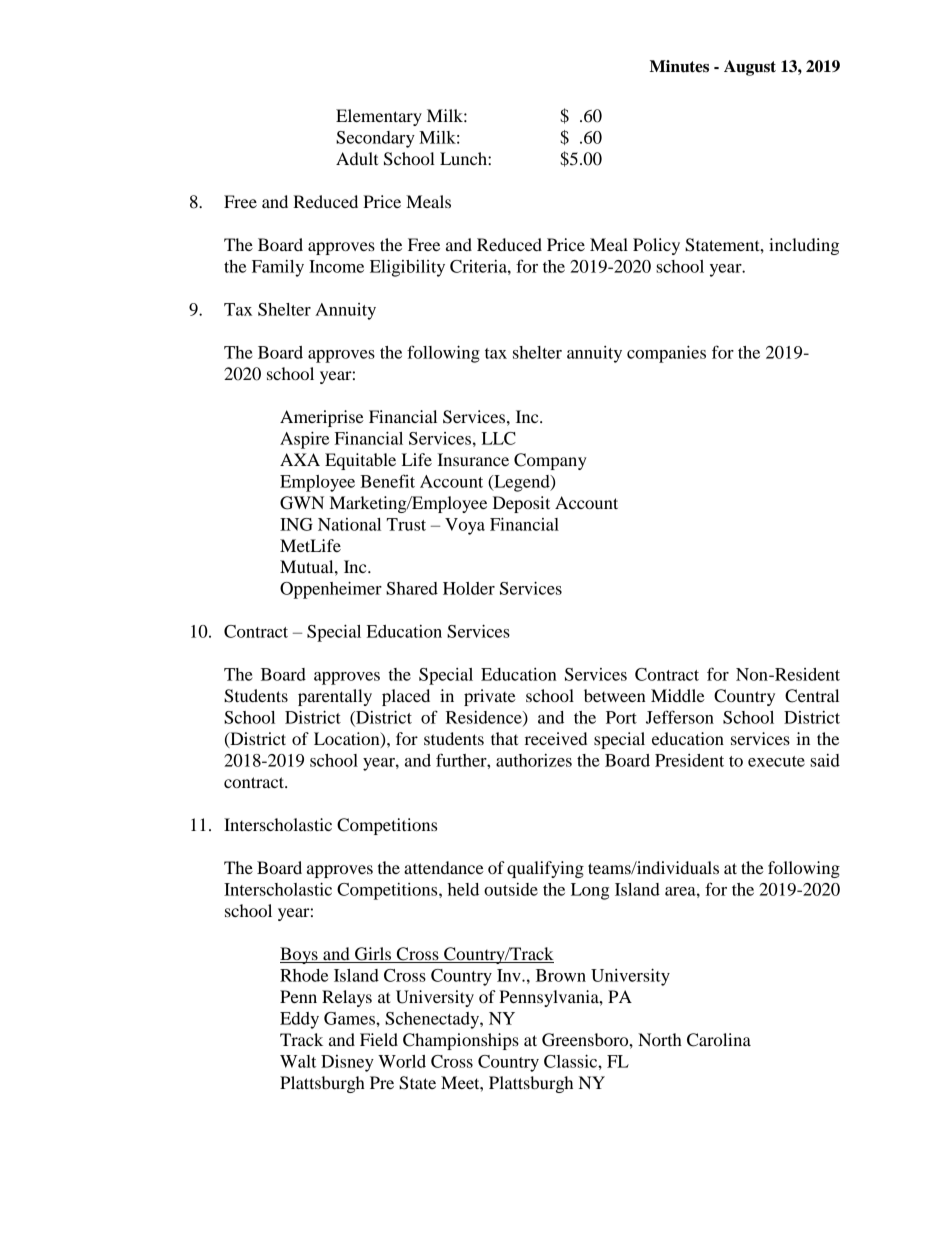 The image size is (952, 1233). What do you see at coordinates (347, 1063) in the document?
I see `Disney` at bounding box center [347, 1063].
